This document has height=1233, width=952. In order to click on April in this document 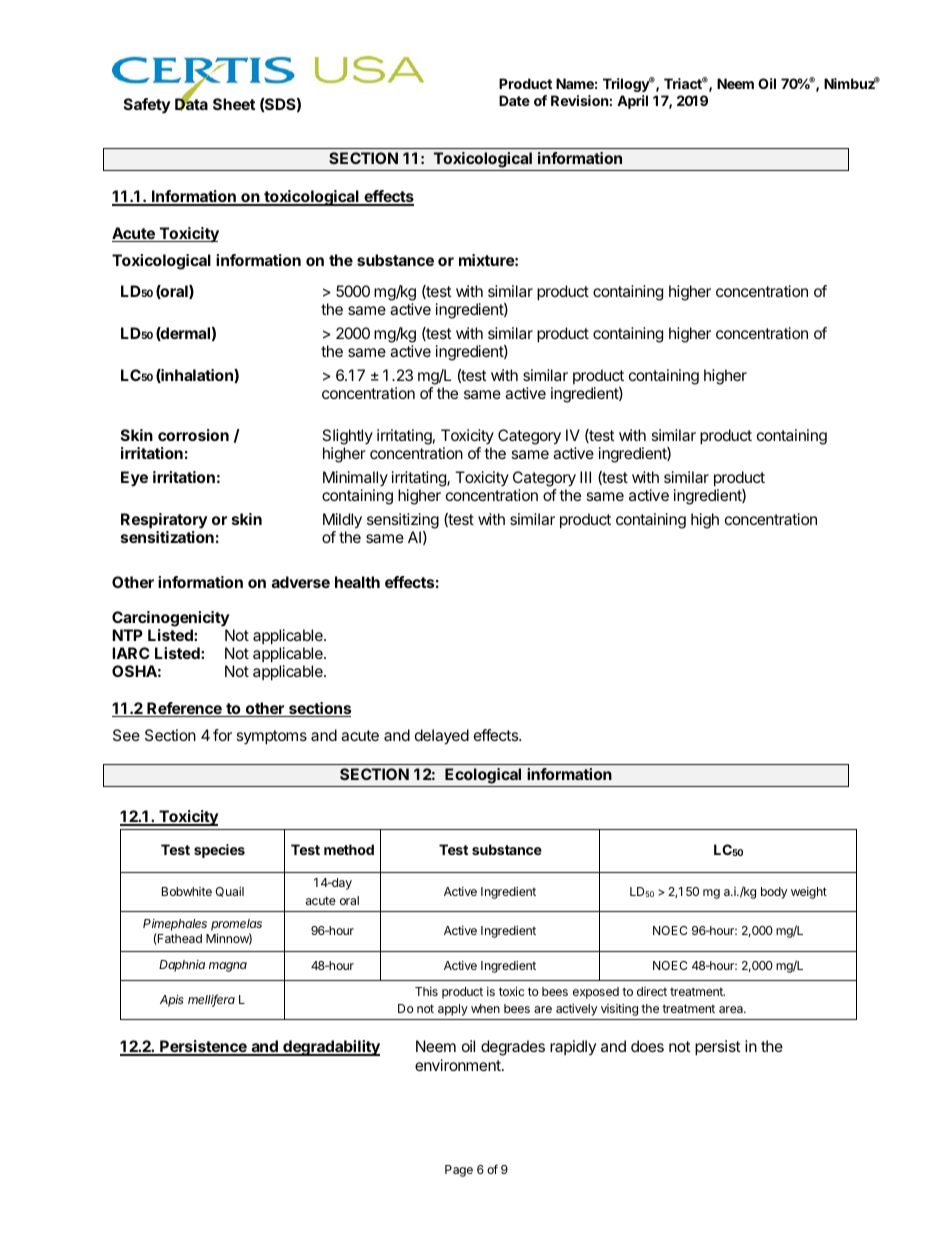, I will do `click(632, 102)`.
